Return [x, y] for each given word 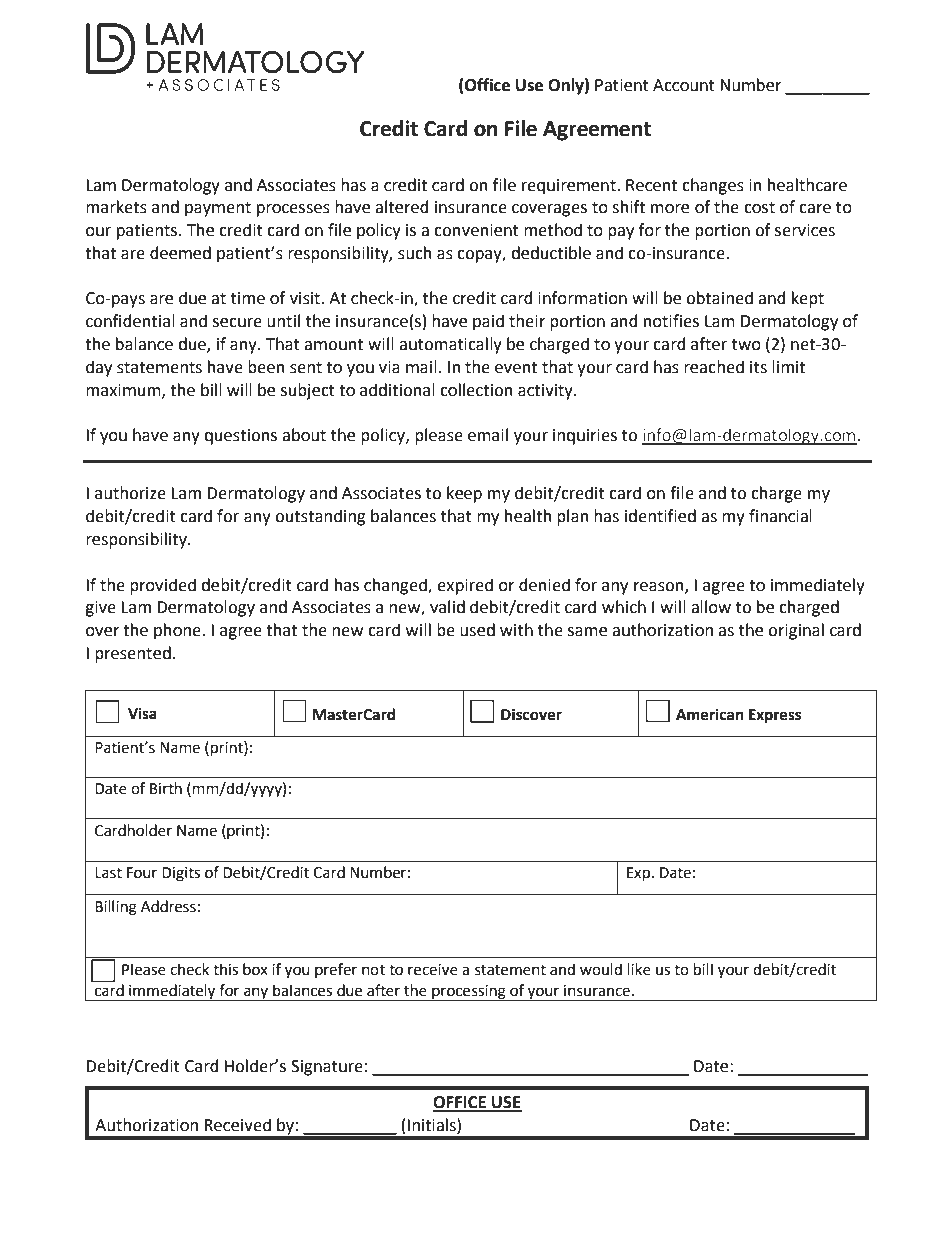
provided [163, 586]
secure [237, 323]
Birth [166, 788]
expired [465, 586]
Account [684, 85]
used [477, 630]
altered [402, 207]
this [225, 969]
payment [218, 209]
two [746, 345]
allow [711, 607]
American [710, 714]
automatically [450, 345]
